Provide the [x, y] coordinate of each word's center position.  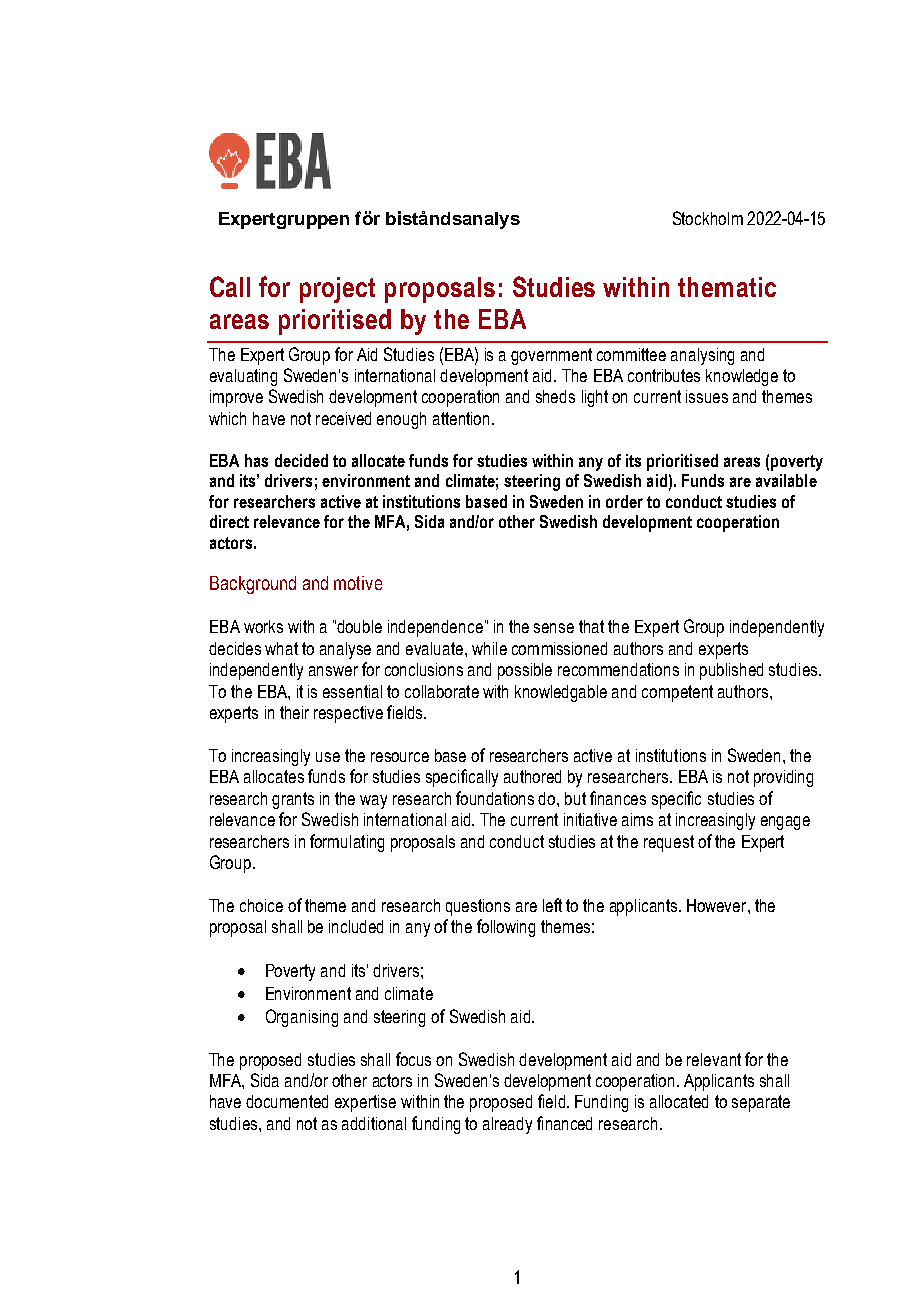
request [669, 843]
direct [229, 521]
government [551, 356]
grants [293, 800]
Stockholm [708, 218]
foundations [495, 798]
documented [287, 1101]
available [786, 480]
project [337, 290]
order [624, 501]
